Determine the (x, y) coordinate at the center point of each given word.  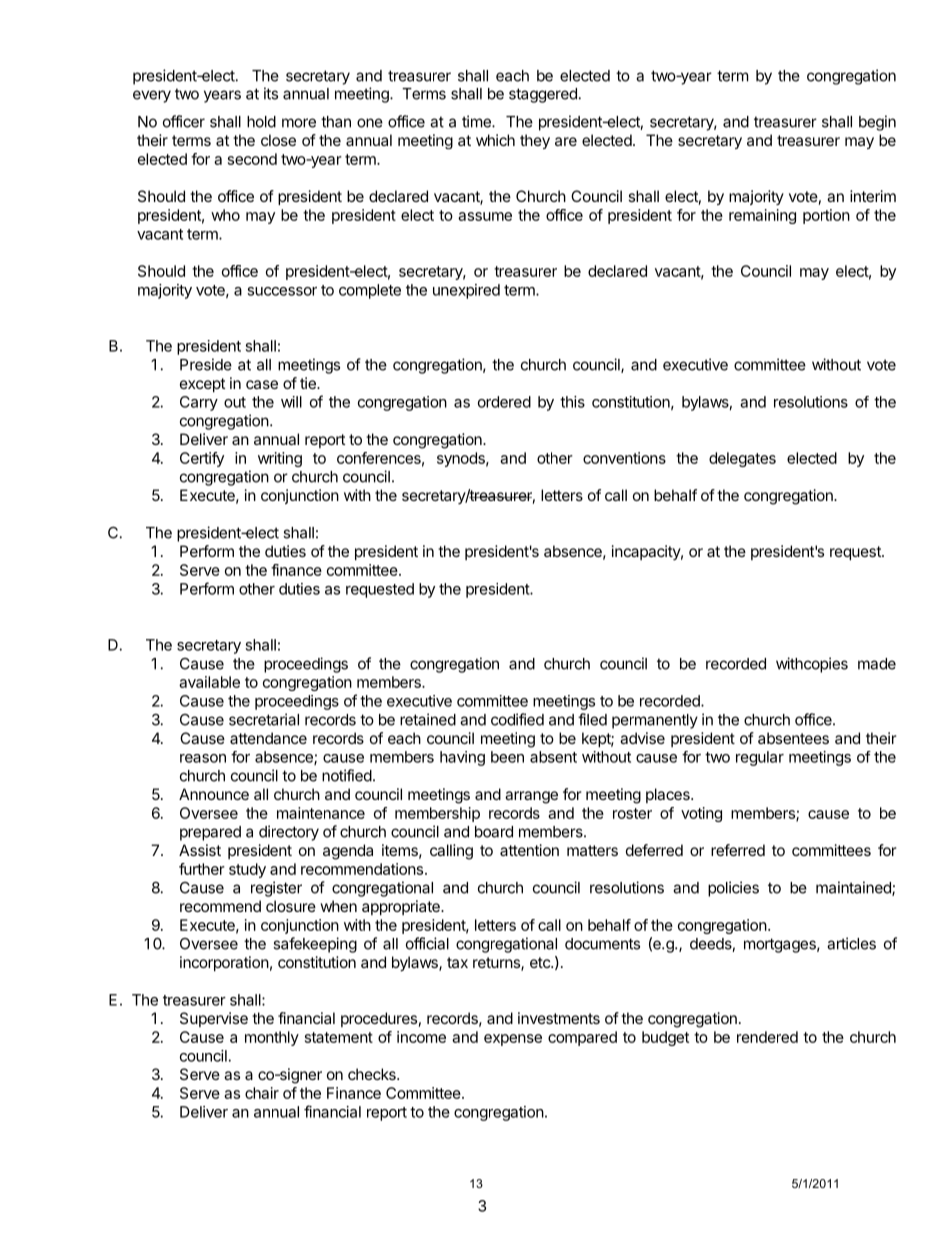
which (495, 140)
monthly (272, 1038)
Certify (202, 459)
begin (877, 123)
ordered (504, 402)
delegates (742, 459)
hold (261, 122)
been (507, 757)
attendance (268, 738)
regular (760, 758)
